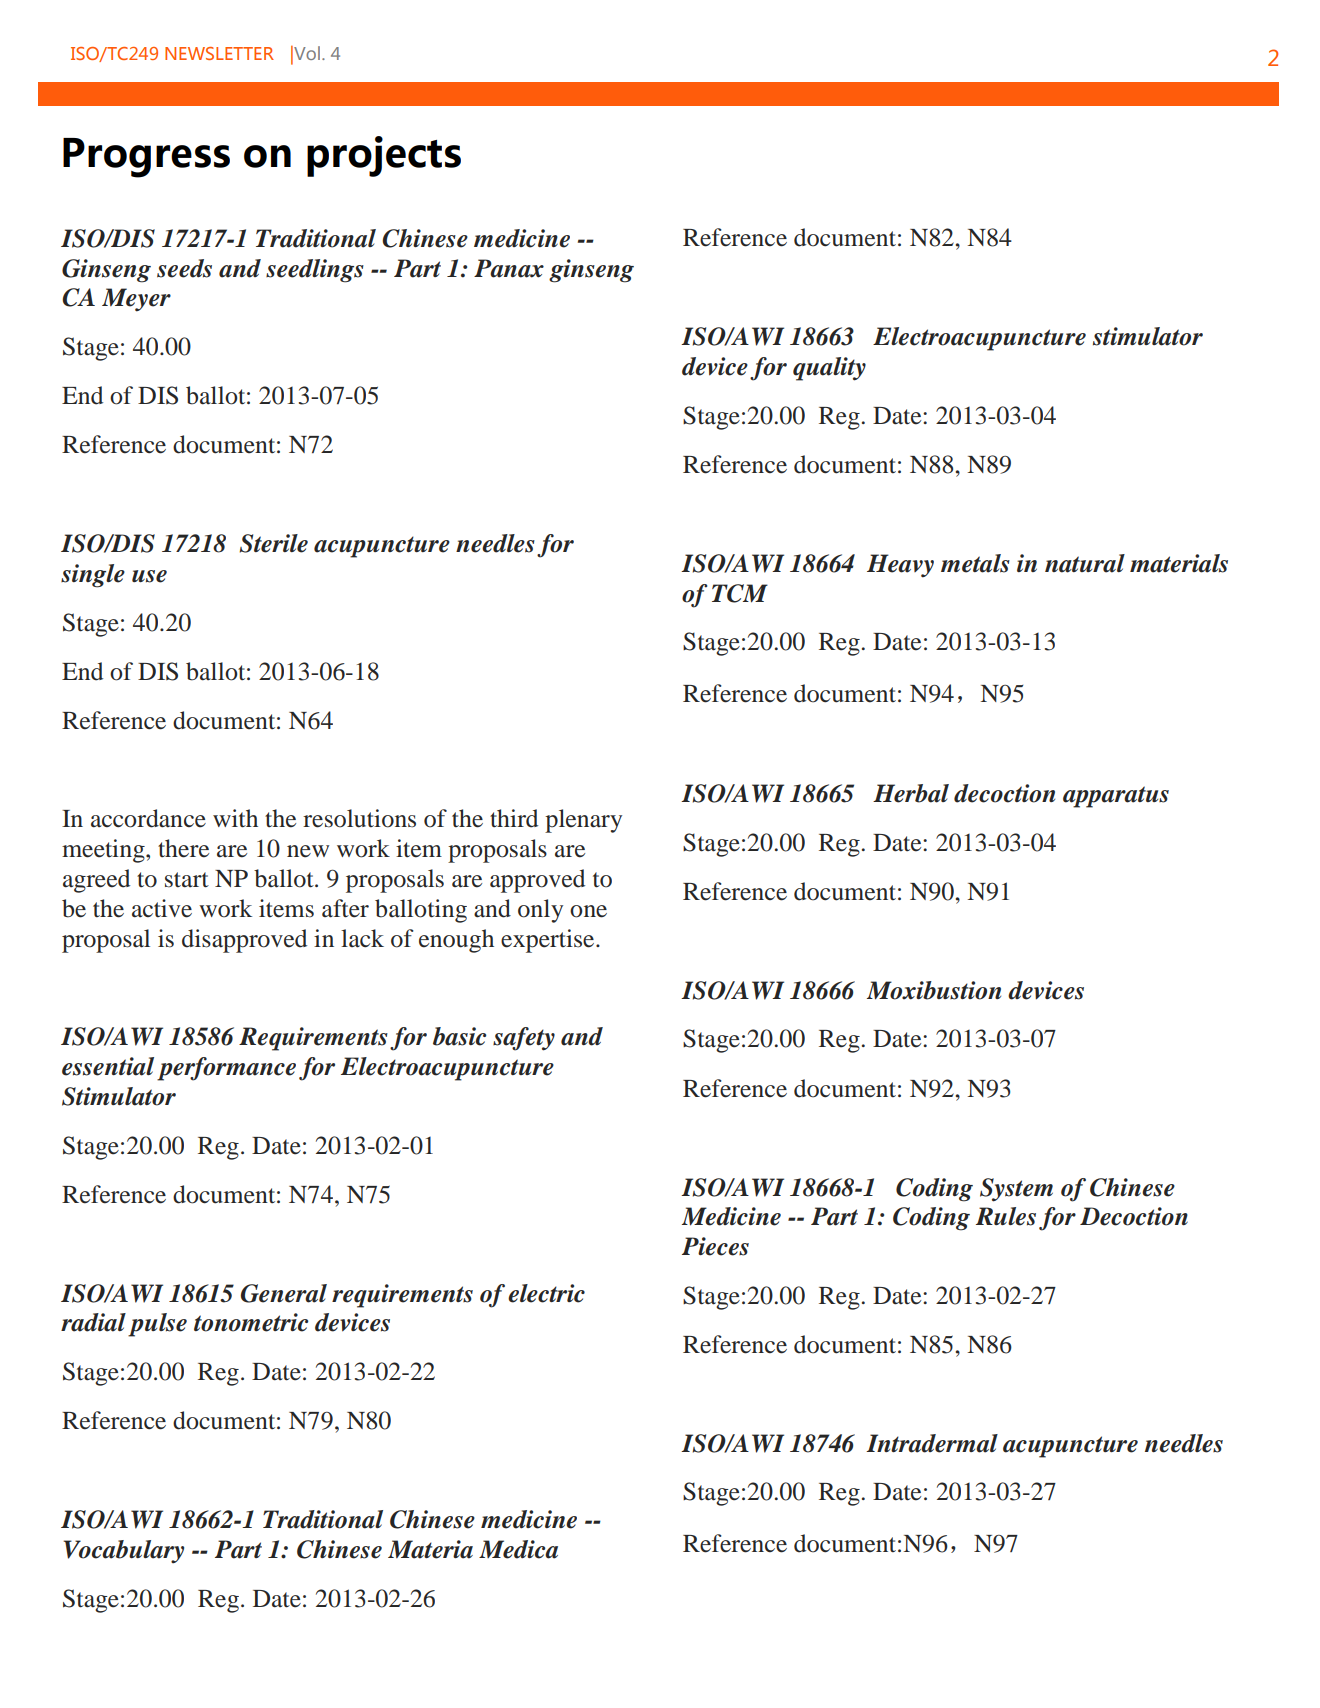 The width and height of the screenshot is (1320, 1708). I want to click on NEWSLETTER, so click(219, 53).
